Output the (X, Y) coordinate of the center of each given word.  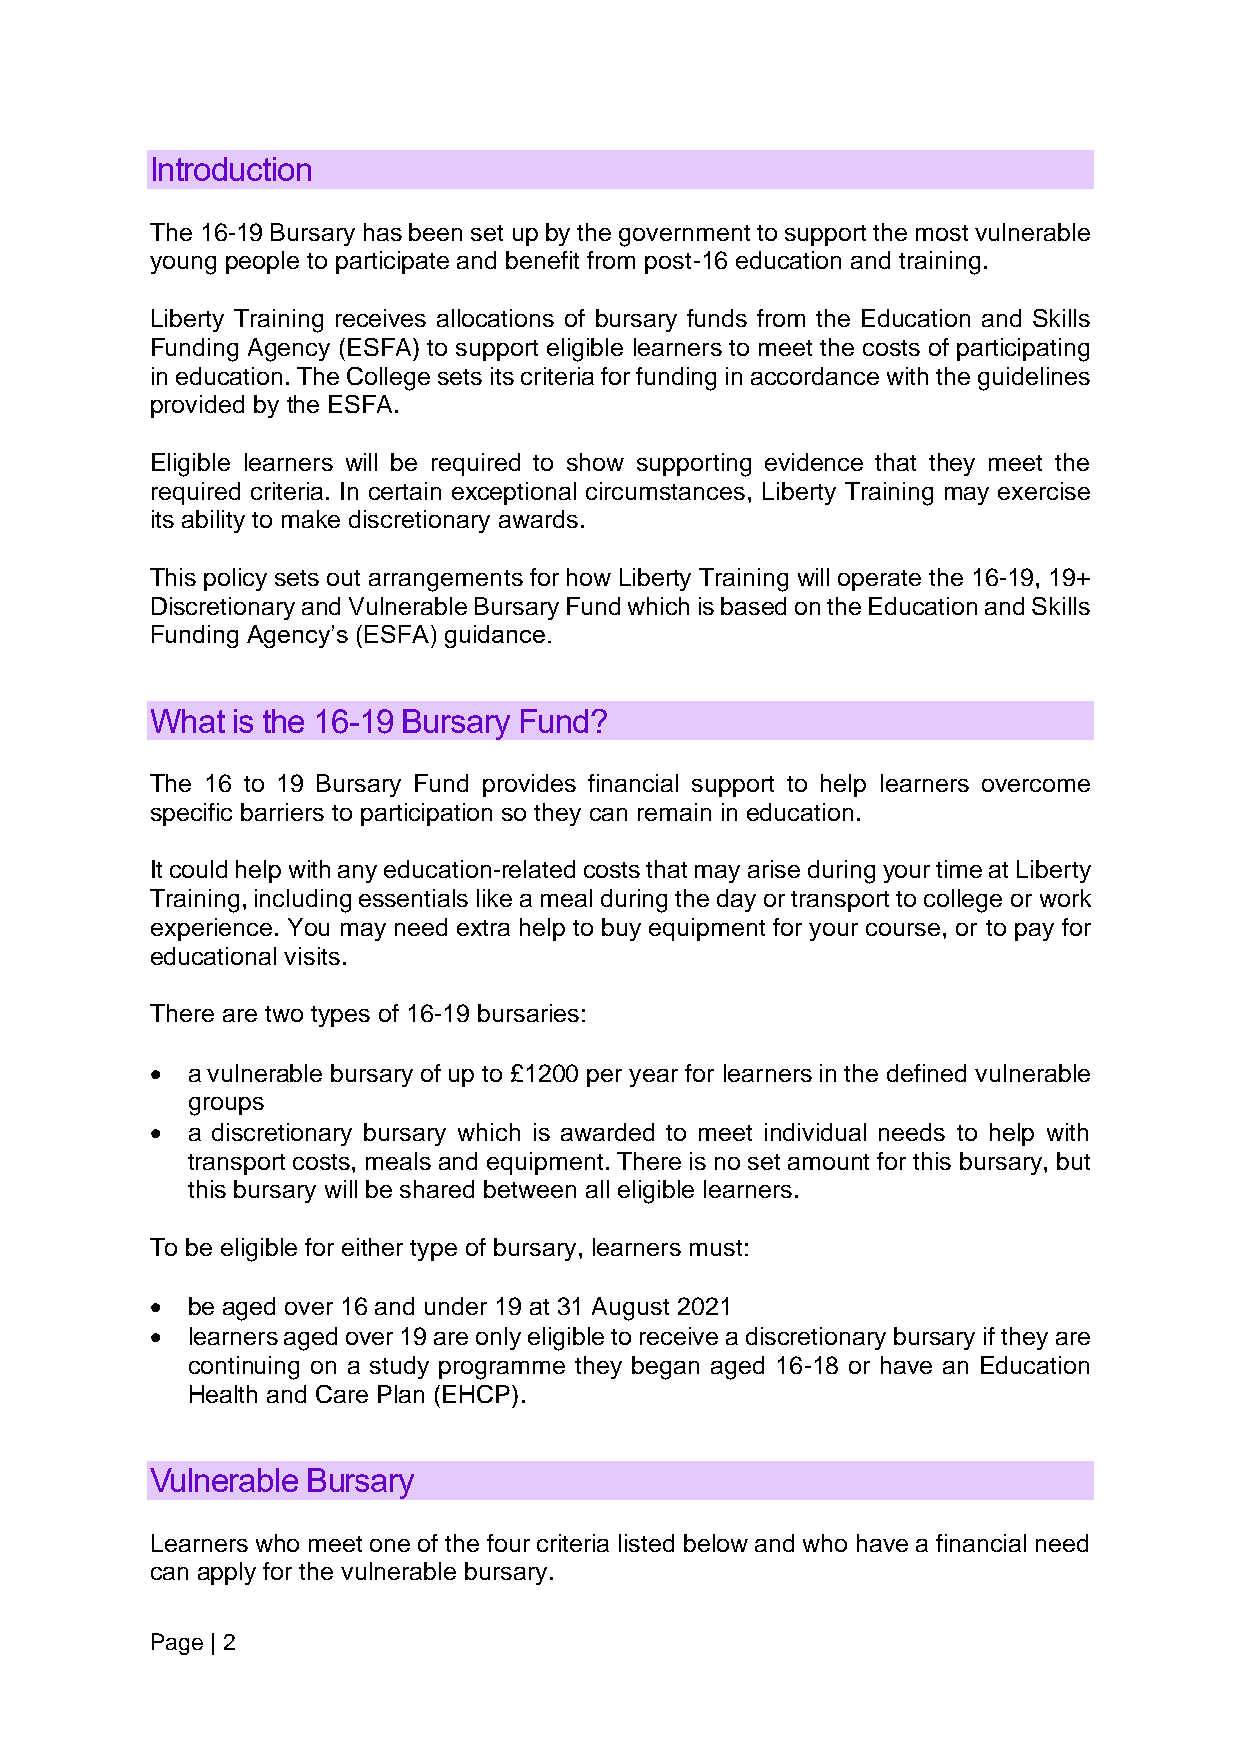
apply (227, 1573)
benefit (542, 260)
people (262, 262)
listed (646, 1543)
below (716, 1543)
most (942, 233)
